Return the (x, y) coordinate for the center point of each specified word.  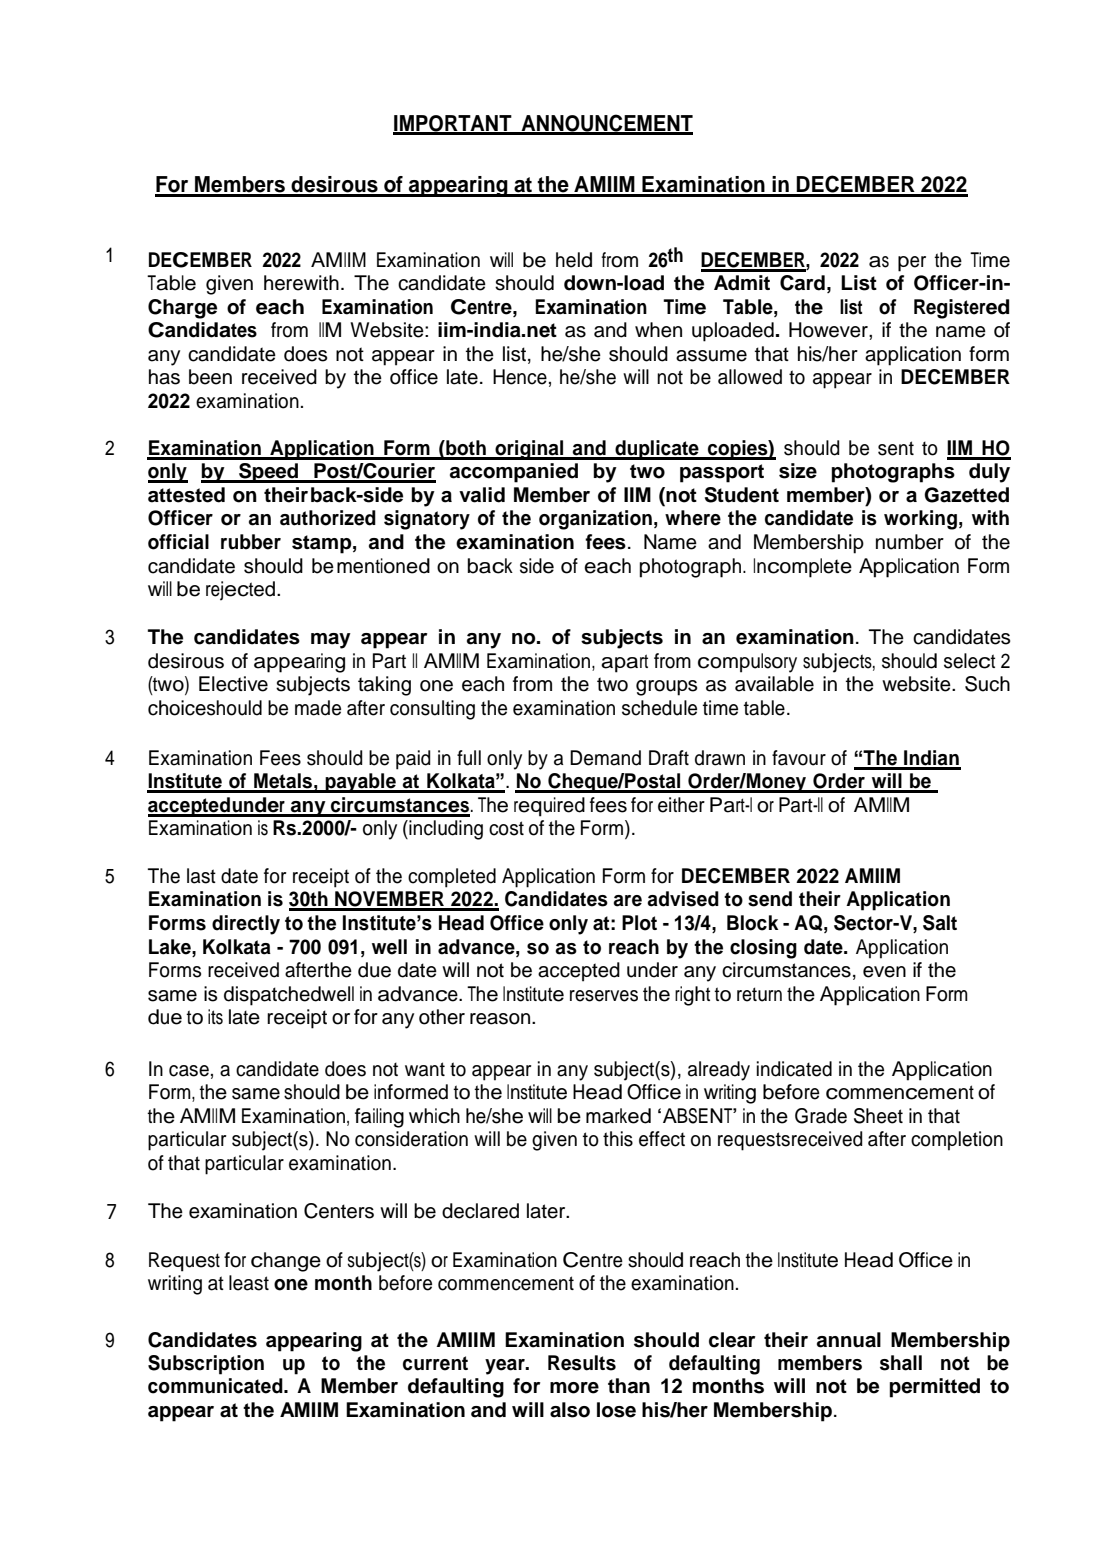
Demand (605, 758)
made (318, 708)
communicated (216, 1386)
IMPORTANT (453, 124)
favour (799, 758)
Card (802, 283)
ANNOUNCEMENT (606, 124)
